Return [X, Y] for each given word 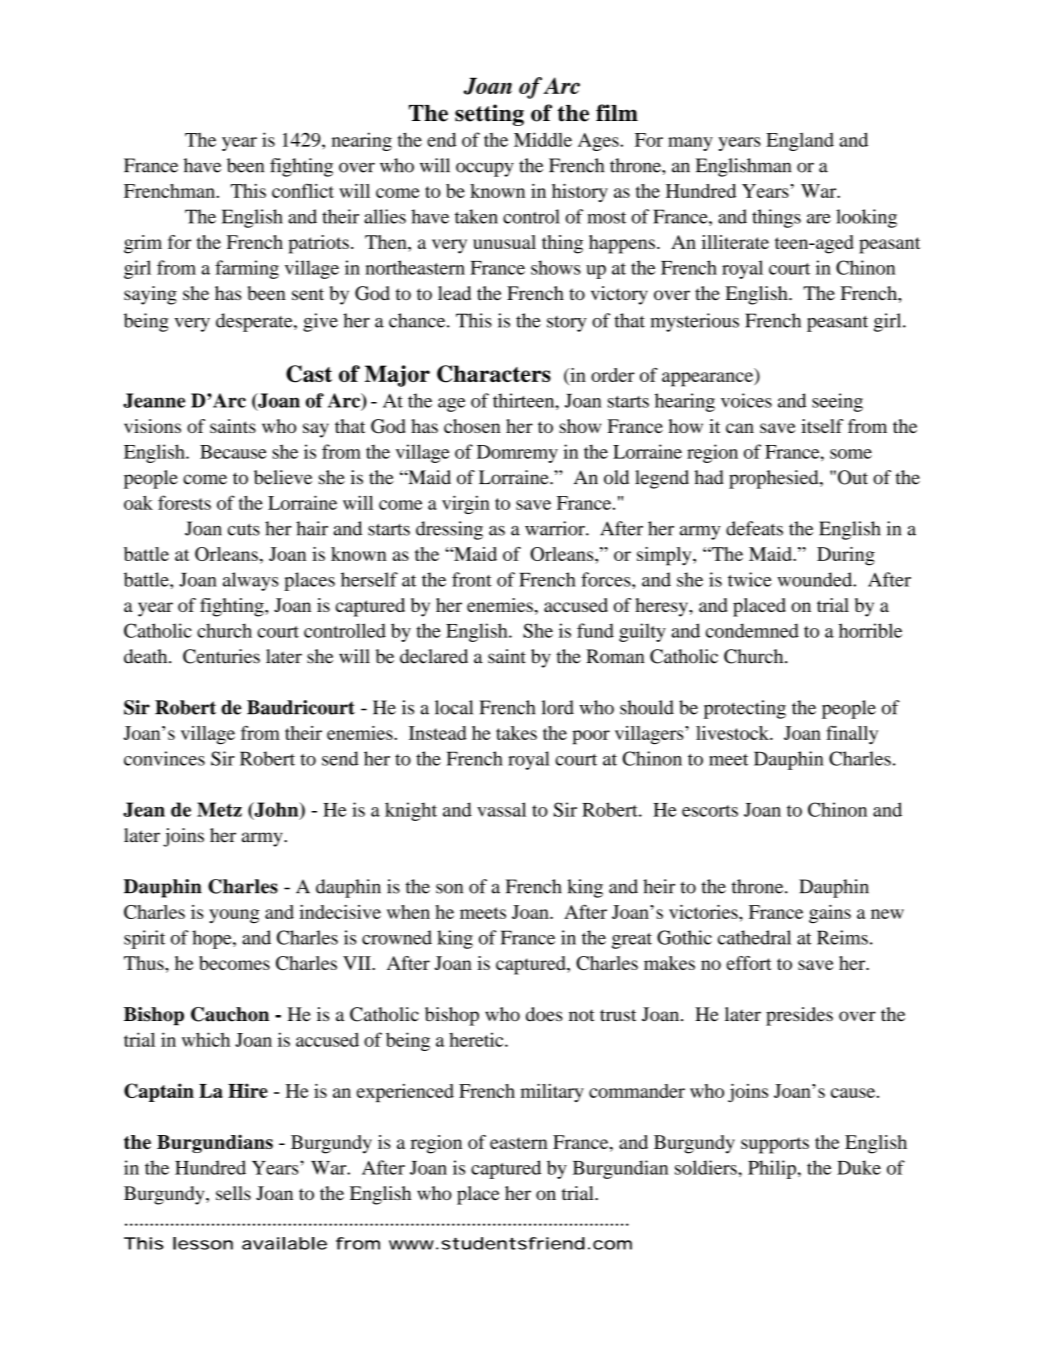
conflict [303, 190]
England [800, 141]
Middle [543, 139]
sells [233, 1193]
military [552, 1092]
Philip [773, 1169]
